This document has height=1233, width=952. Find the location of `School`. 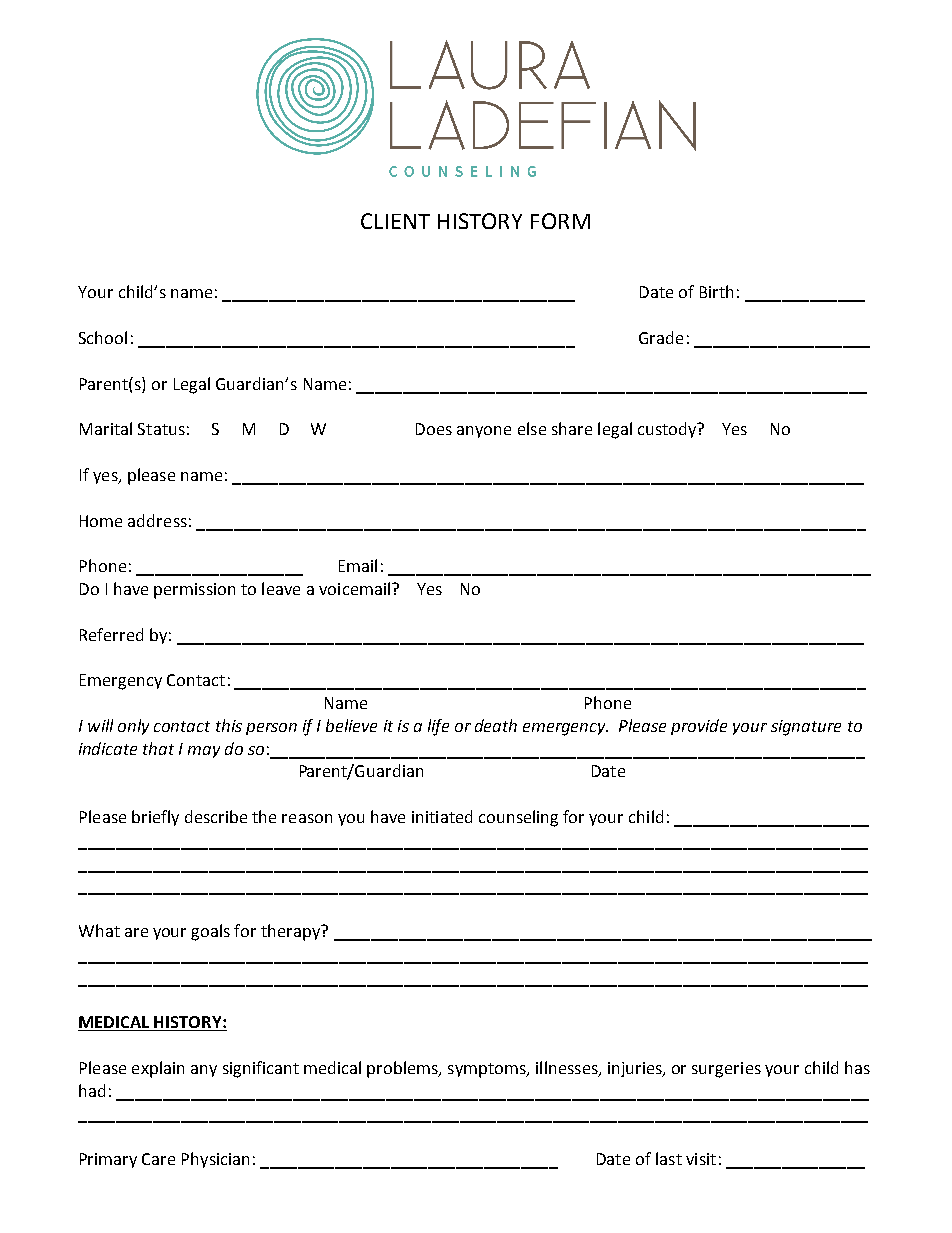

School is located at coordinates (103, 337).
